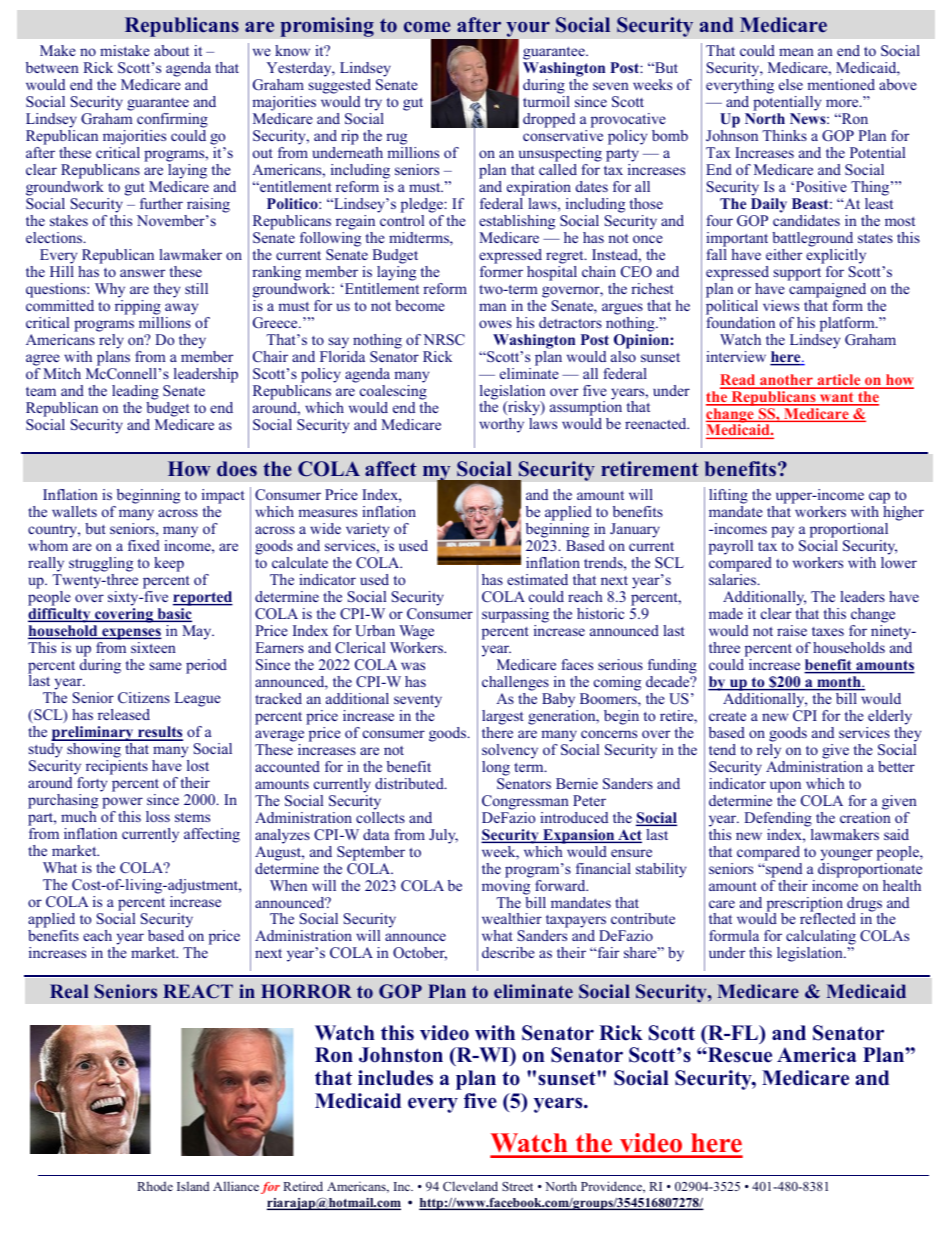  I want to click on mistake, so click(125, 50).
